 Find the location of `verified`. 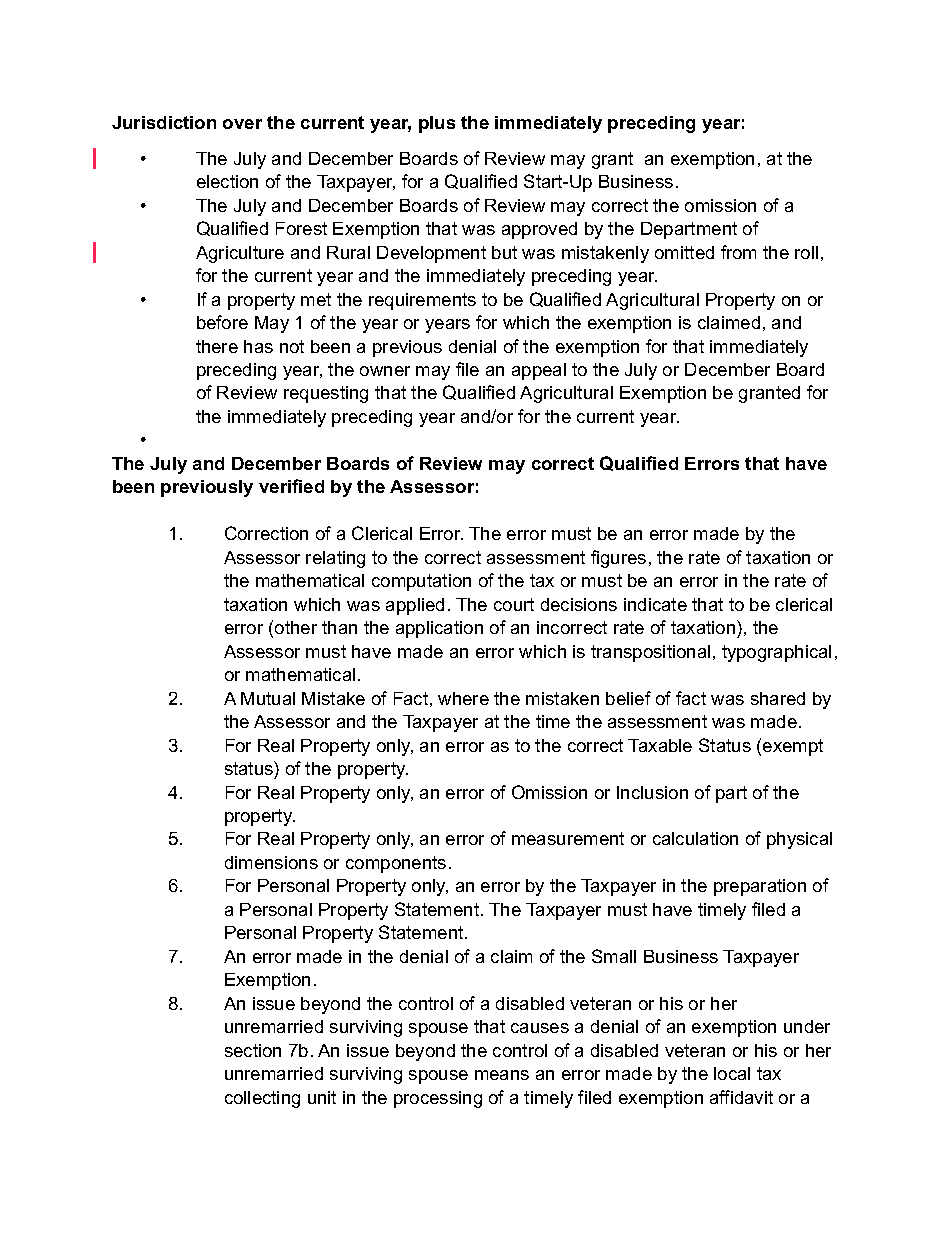

verified is located at coordinates (291, 486).
